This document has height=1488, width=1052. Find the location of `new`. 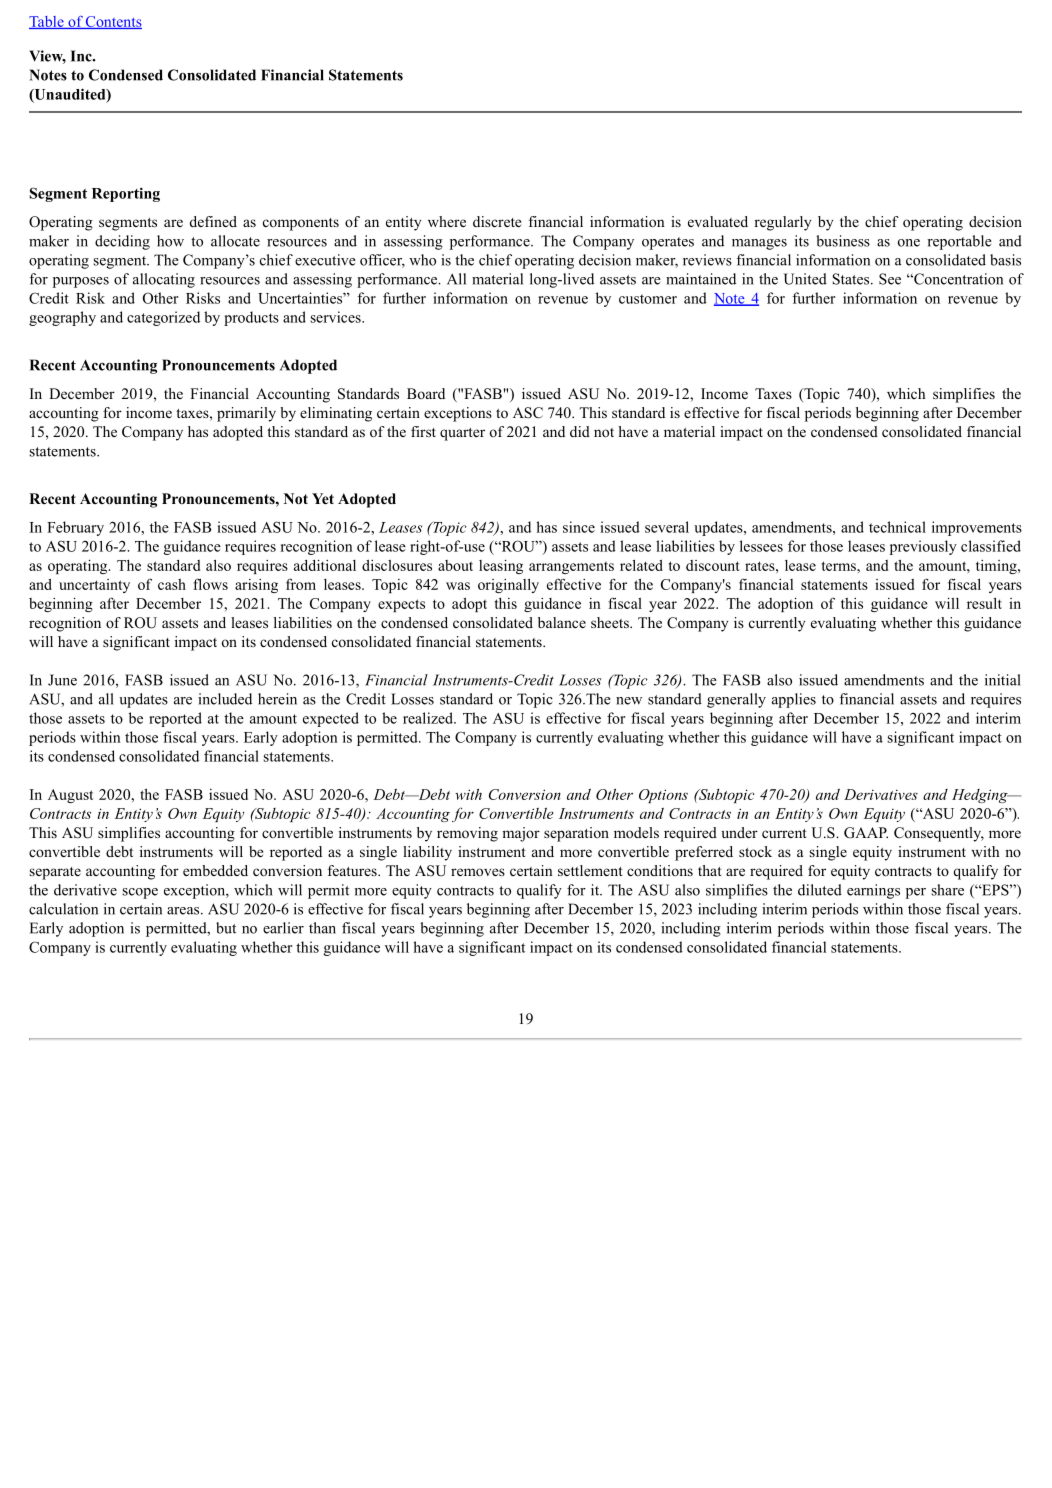

new is located at coordinates (629, 701).
